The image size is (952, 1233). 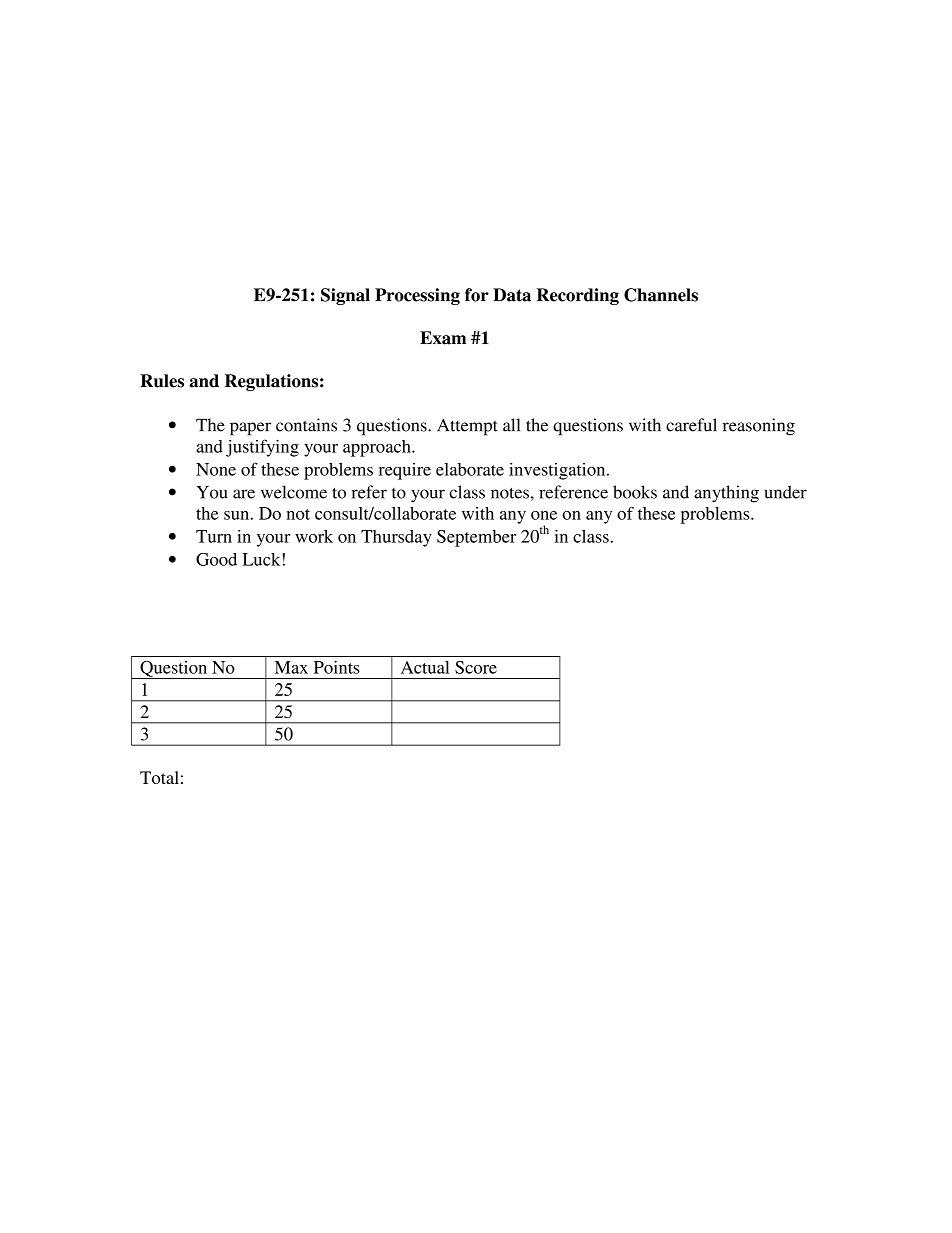 I want to click on Total, so click(x=159, y=777).
